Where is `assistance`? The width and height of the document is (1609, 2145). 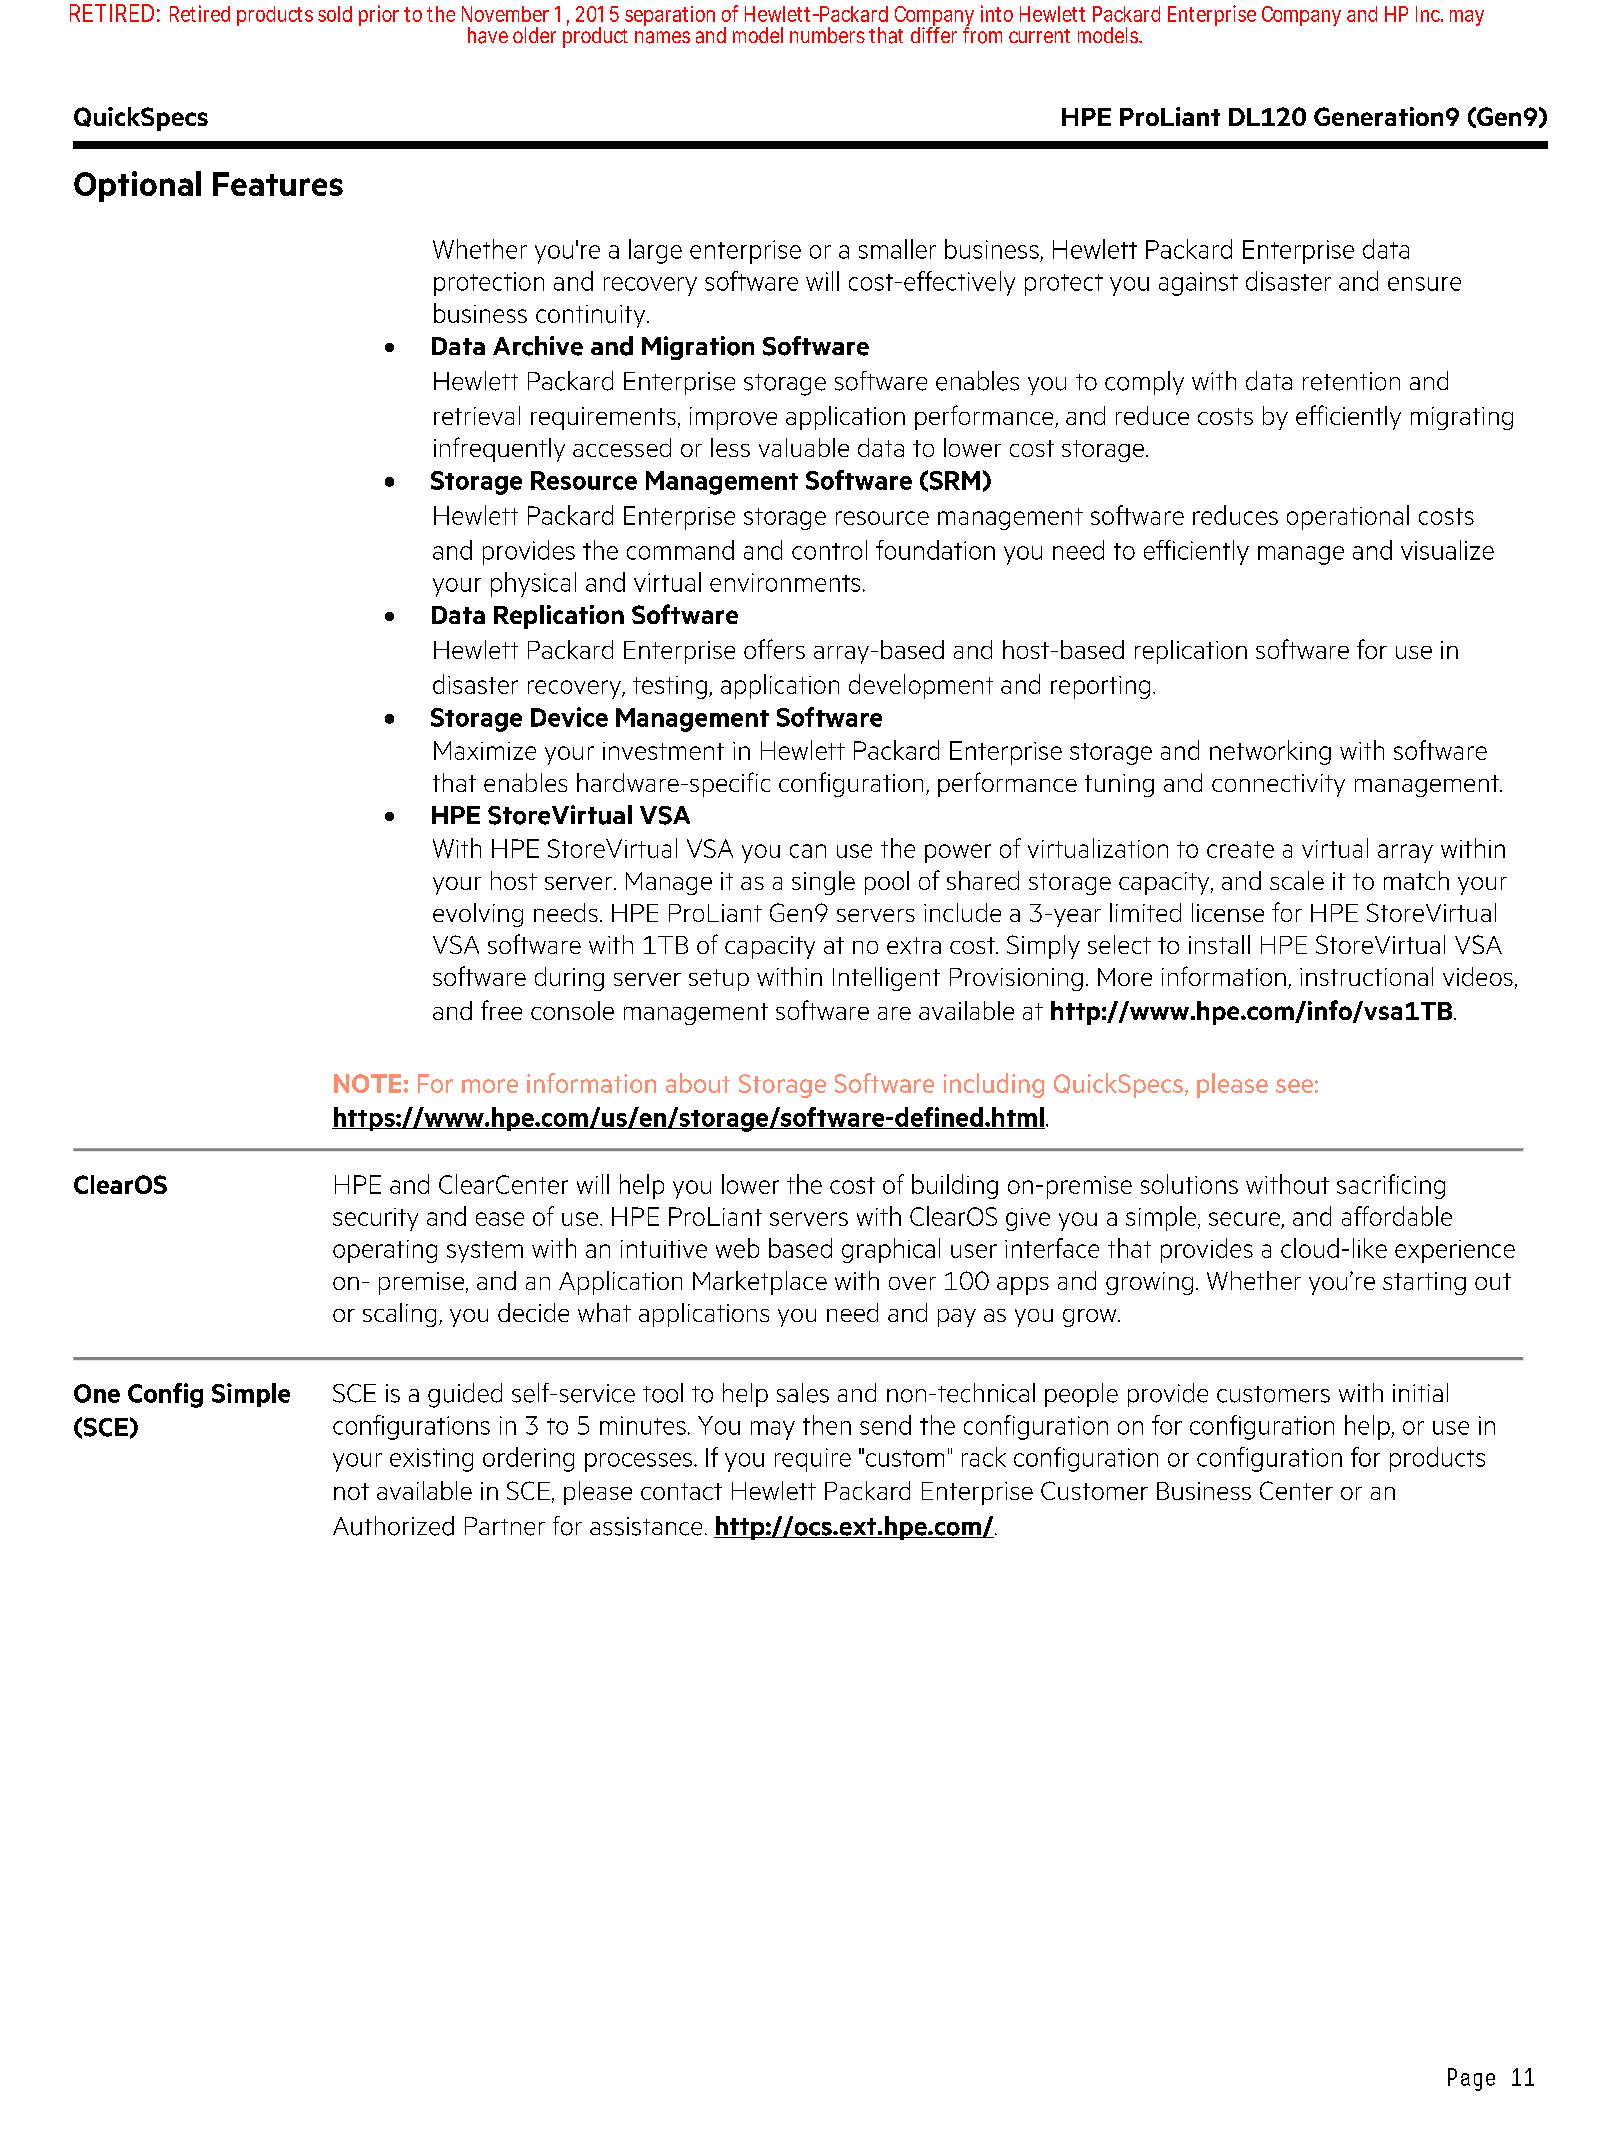 assistance is located at coordinates (646, 1526).
